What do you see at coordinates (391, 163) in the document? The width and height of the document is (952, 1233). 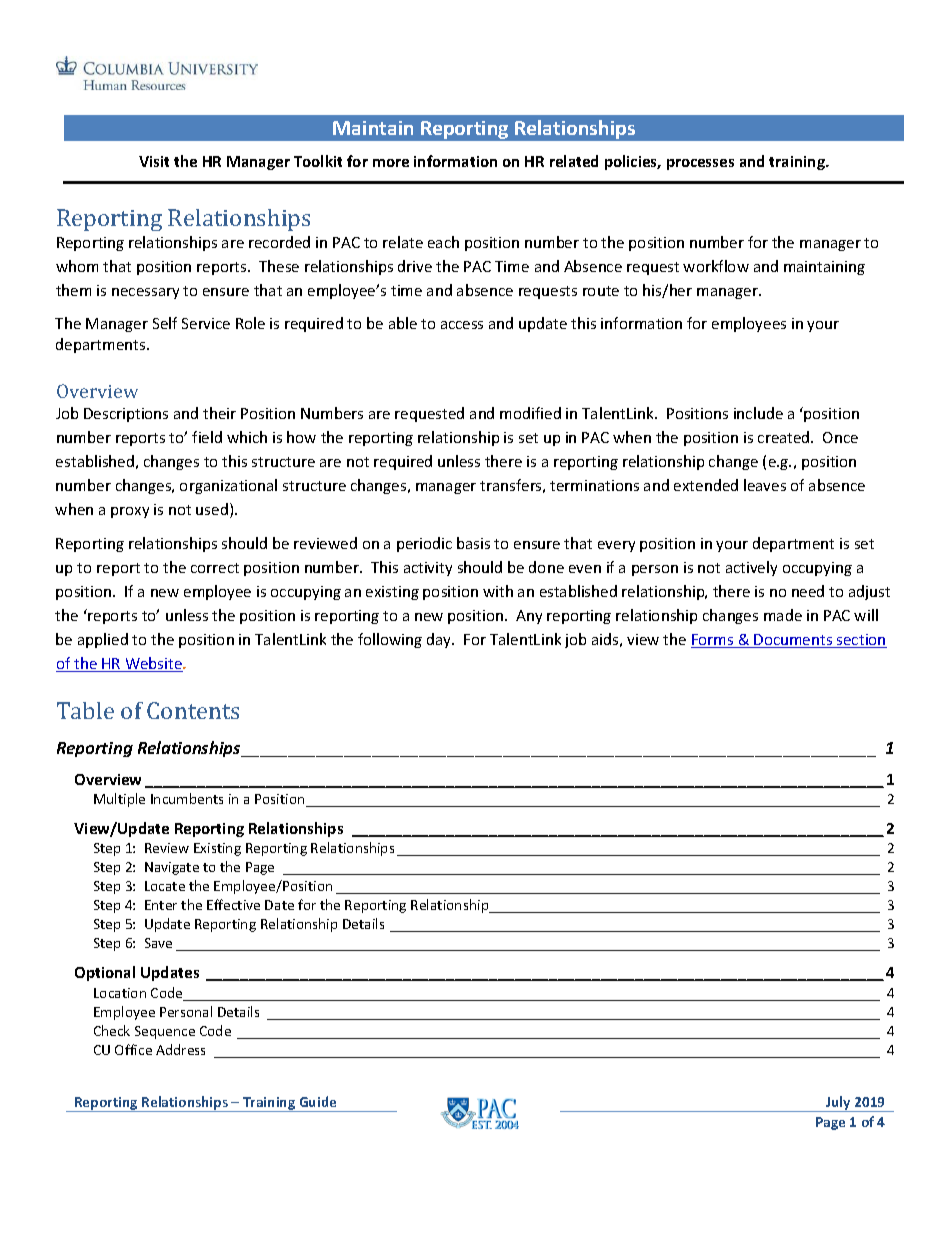 I see `more` at bounding box center [391, 163].
